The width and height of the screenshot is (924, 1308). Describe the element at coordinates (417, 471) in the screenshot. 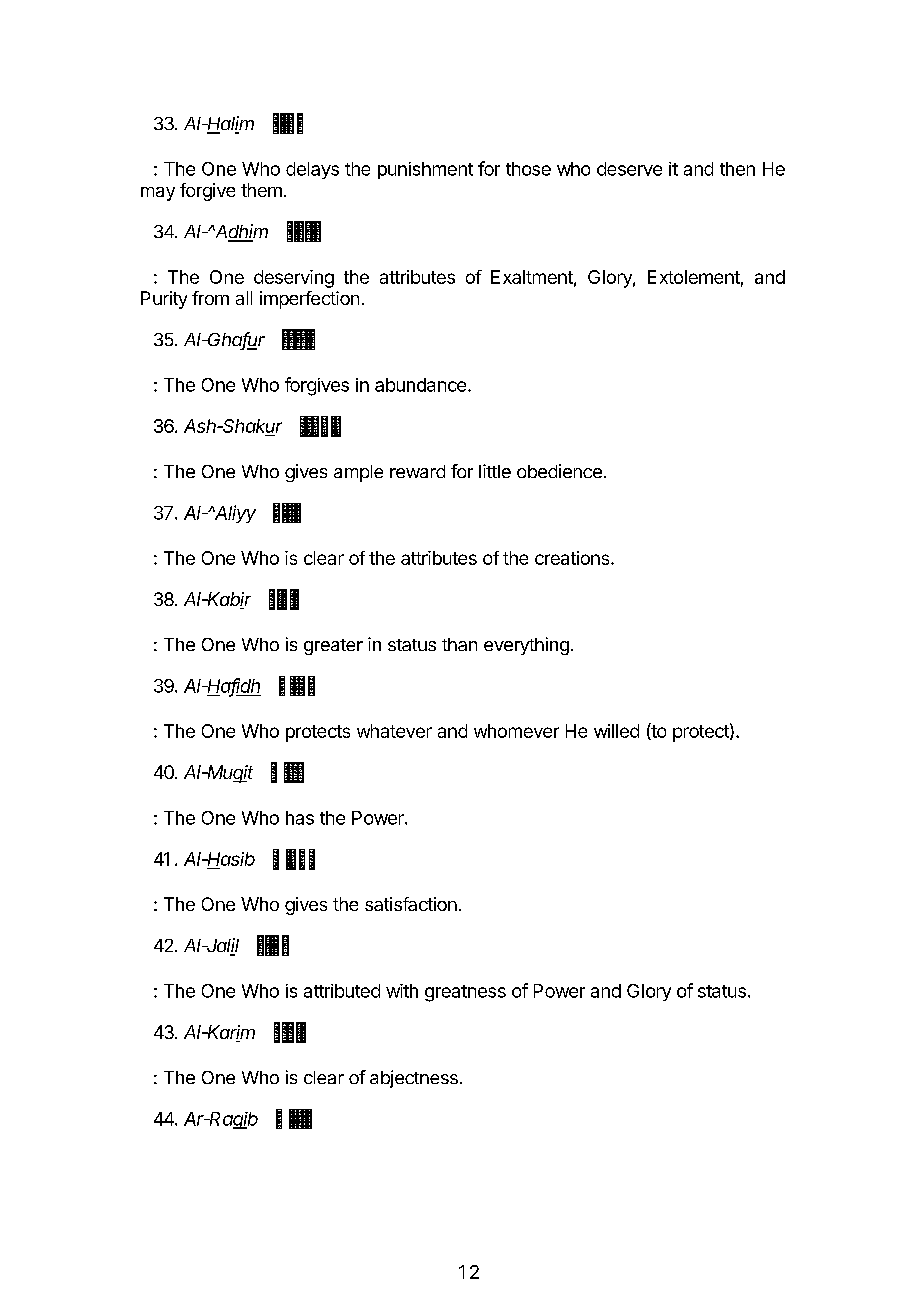

I see `reward` at that location.
